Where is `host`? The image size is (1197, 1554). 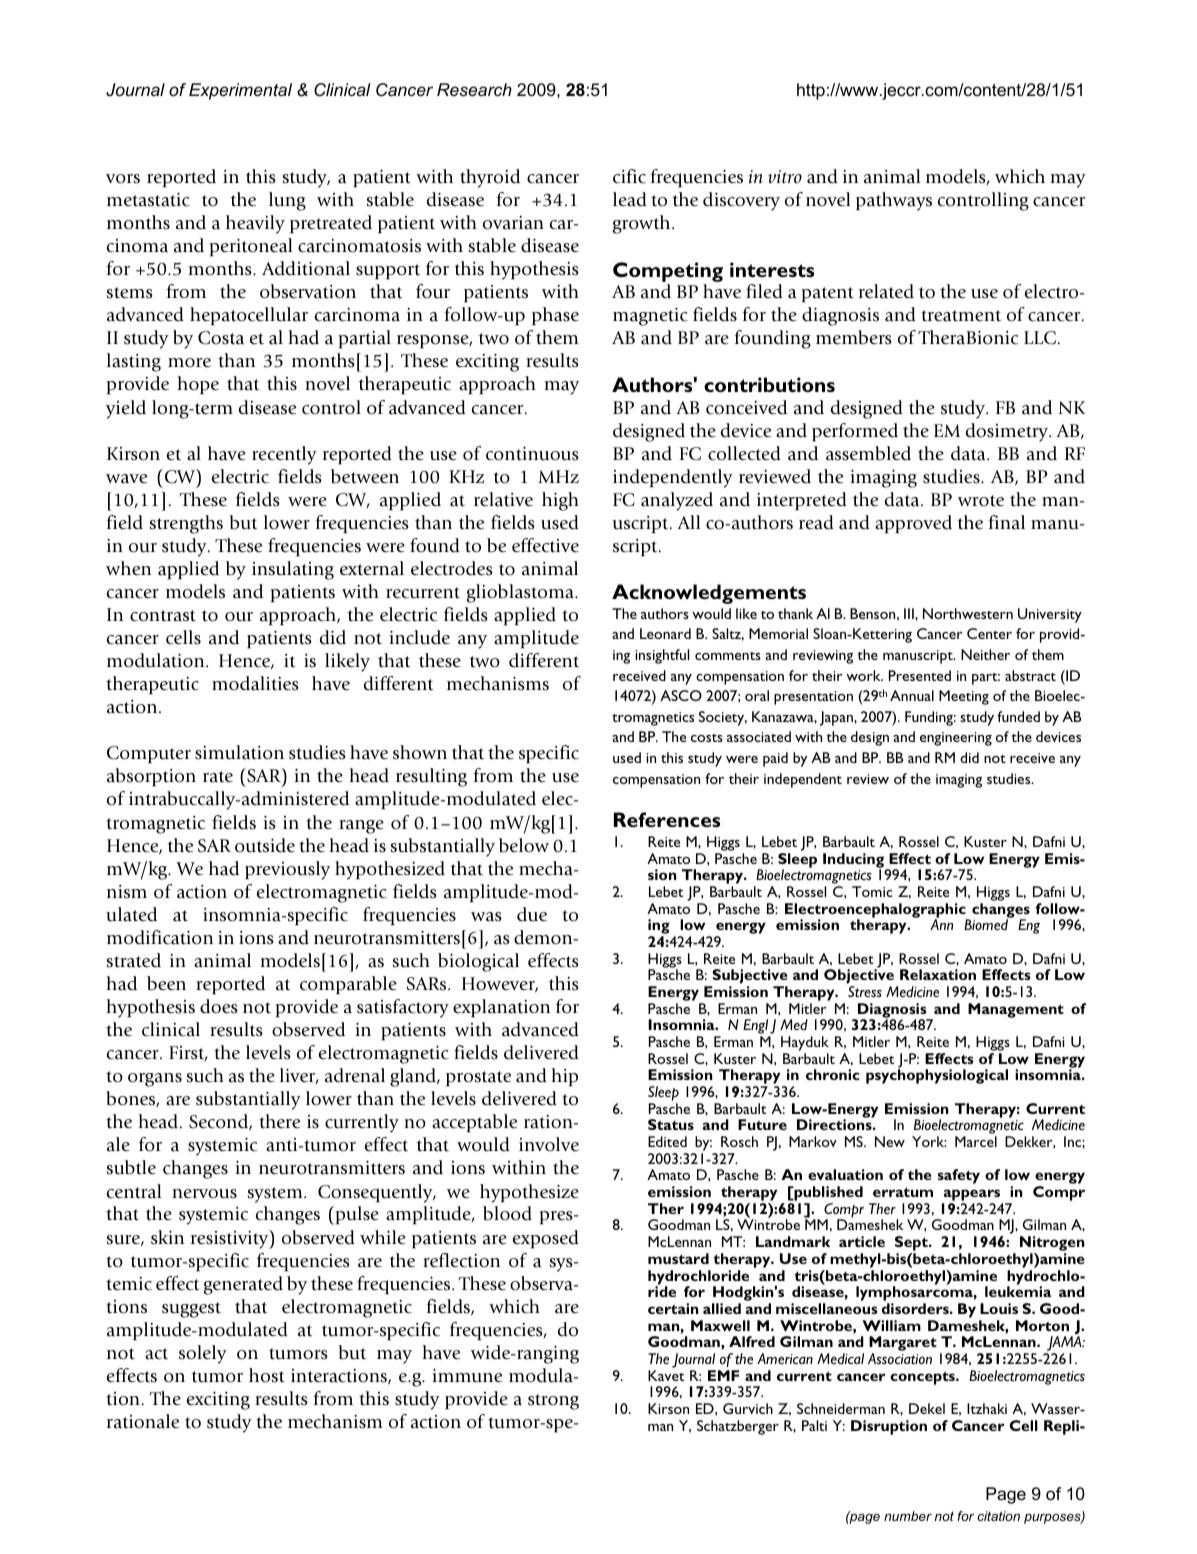
host is located at coordinates (267, 1375).
